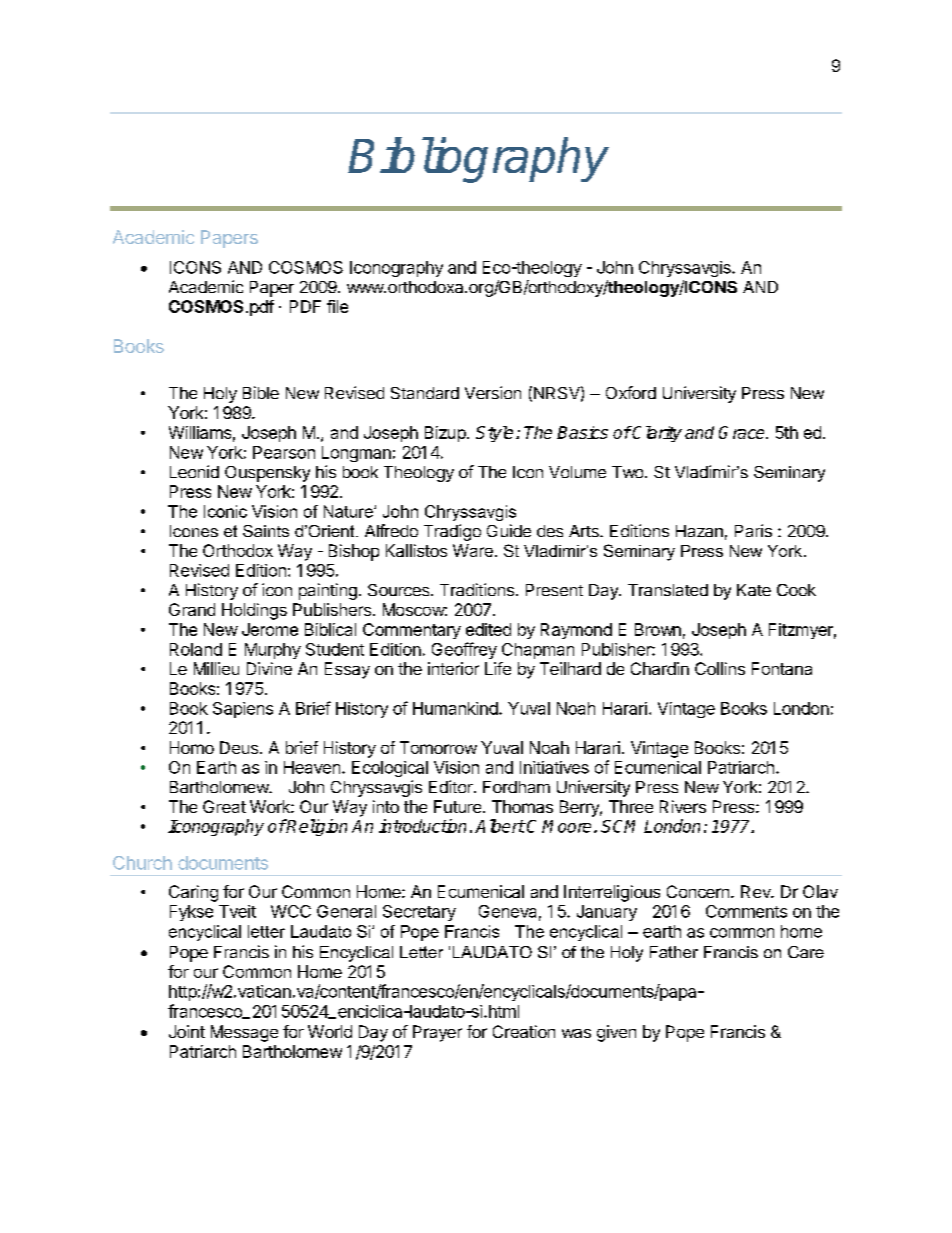  What do you see at coordinates (477, 589) in the screenshot?
I see `Traditions` at bounding box center [477, 589].
